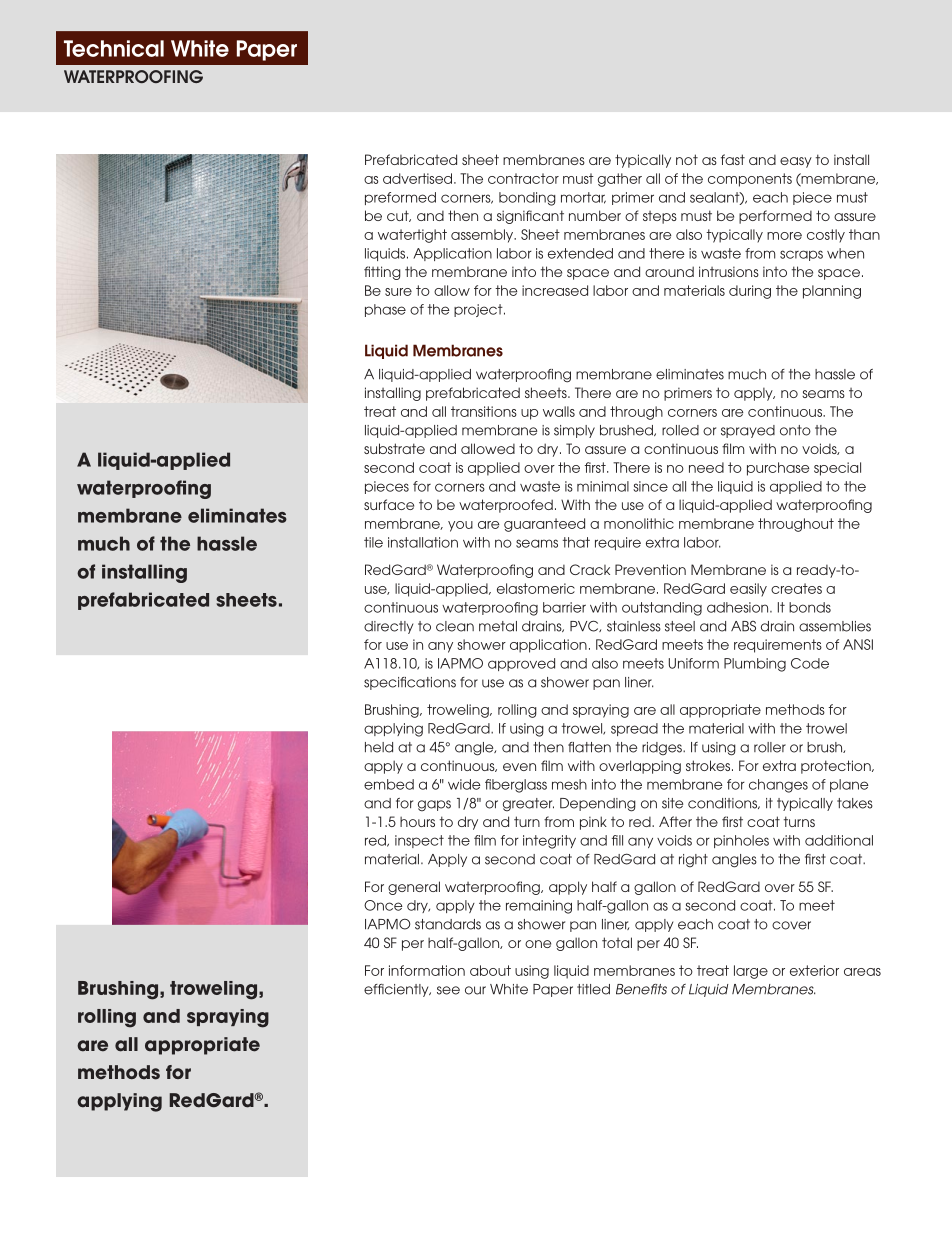  What do you see at coordinates (733, 159) in the screenshot?
I see `fast` at bounding box center [733, 159].
